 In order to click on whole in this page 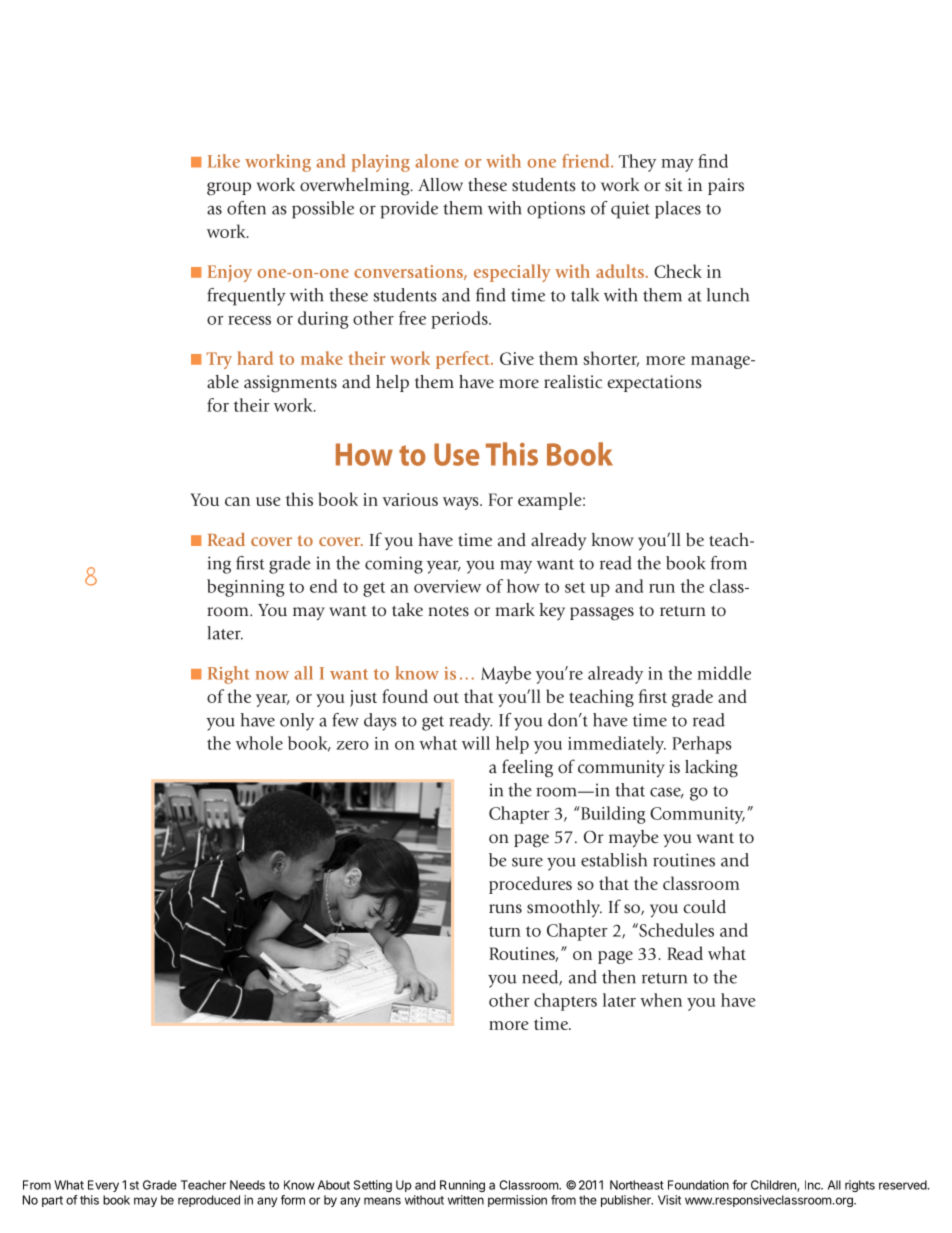, I will do `click(259, 743)`.
